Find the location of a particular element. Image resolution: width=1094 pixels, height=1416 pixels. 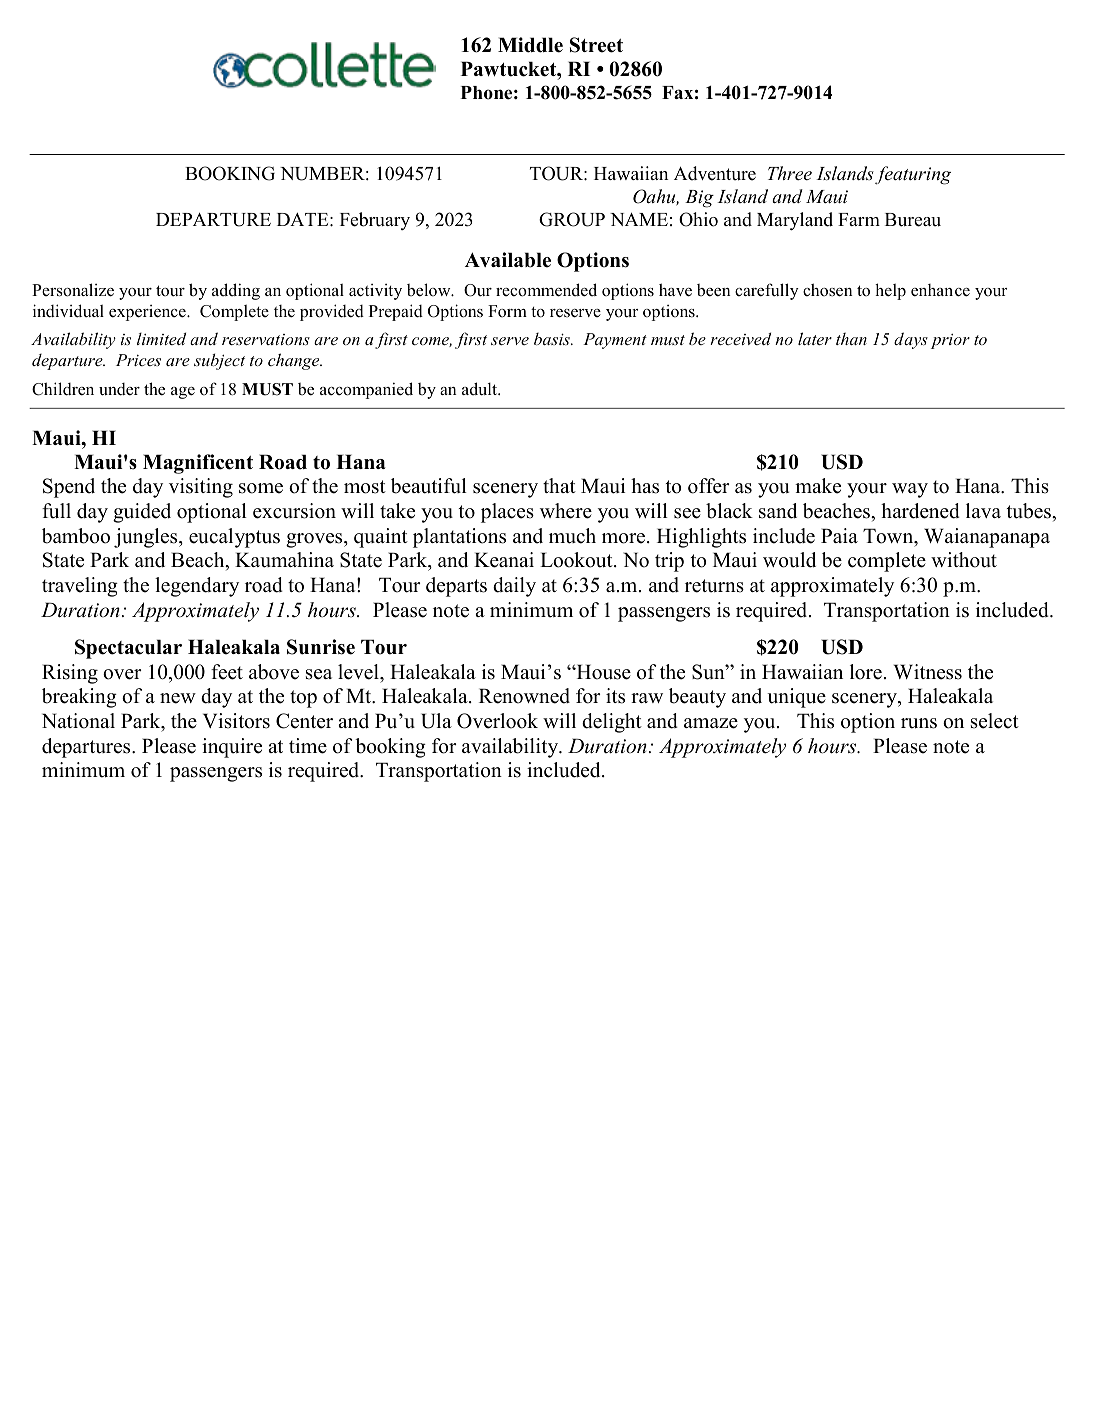

featuring is located at coordinates (913, 175).
